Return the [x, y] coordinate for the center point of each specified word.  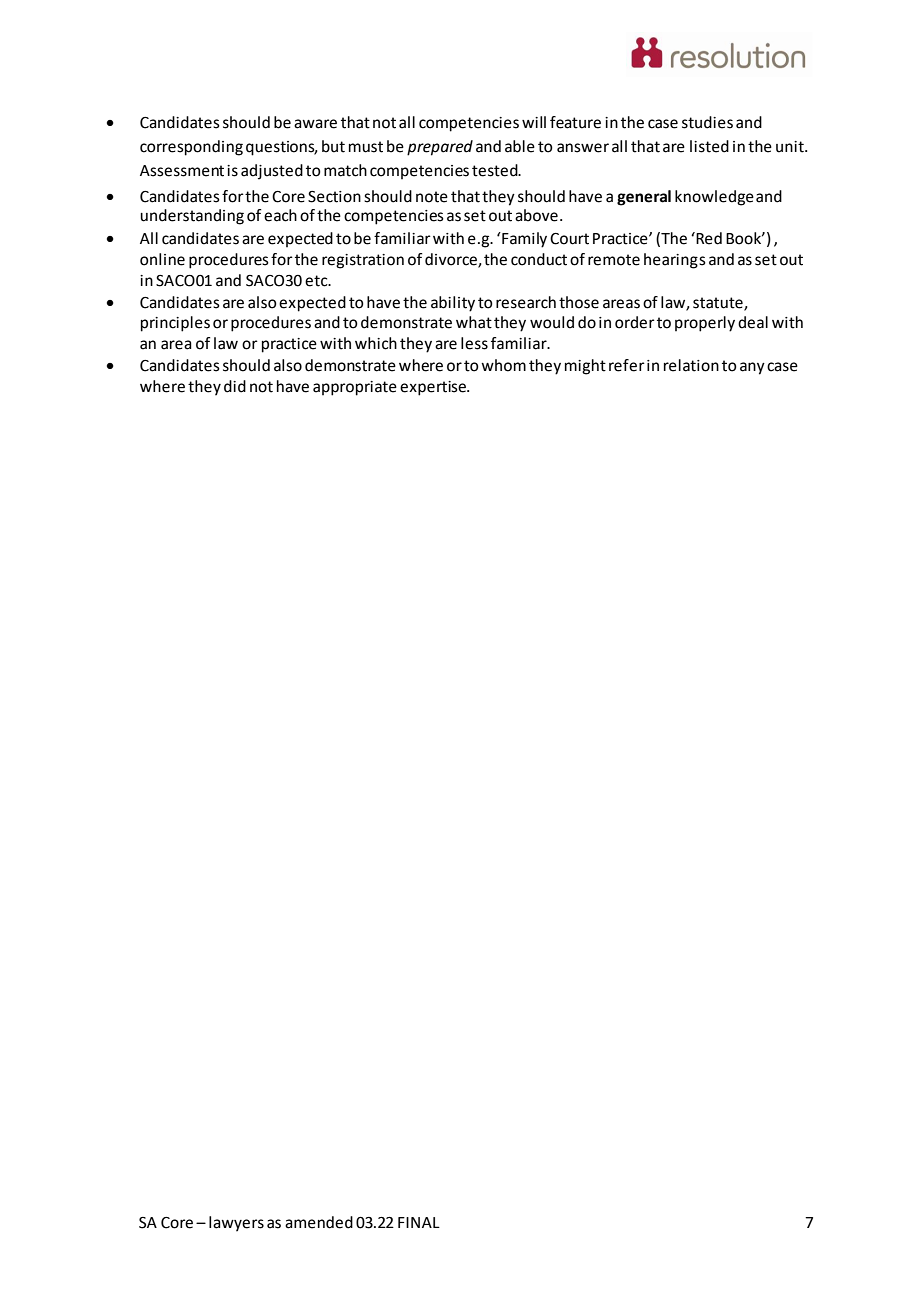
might [585, 367]
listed [709, 146]
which [376, 343]
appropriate [355, 388]
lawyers [236, 1224]
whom [503, 365]
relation [691, 365]
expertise [434, 388]
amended [319, 1222]
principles [175, 324]
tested [496, 170]
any [752, 368]
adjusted [272, 172]
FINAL [419, 1222]
